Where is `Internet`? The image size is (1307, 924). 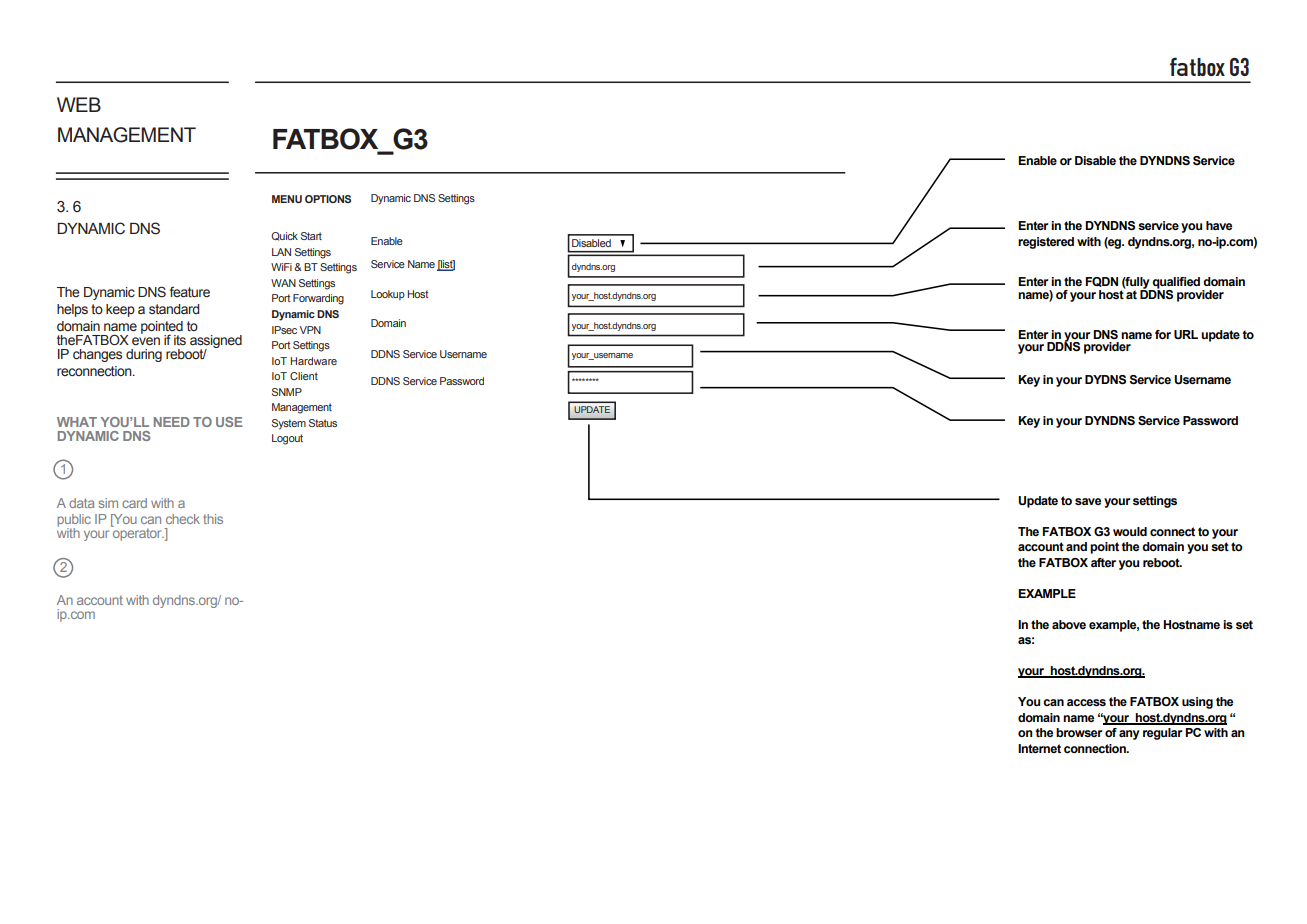
Internet is located at coordinates (1039, 748).
